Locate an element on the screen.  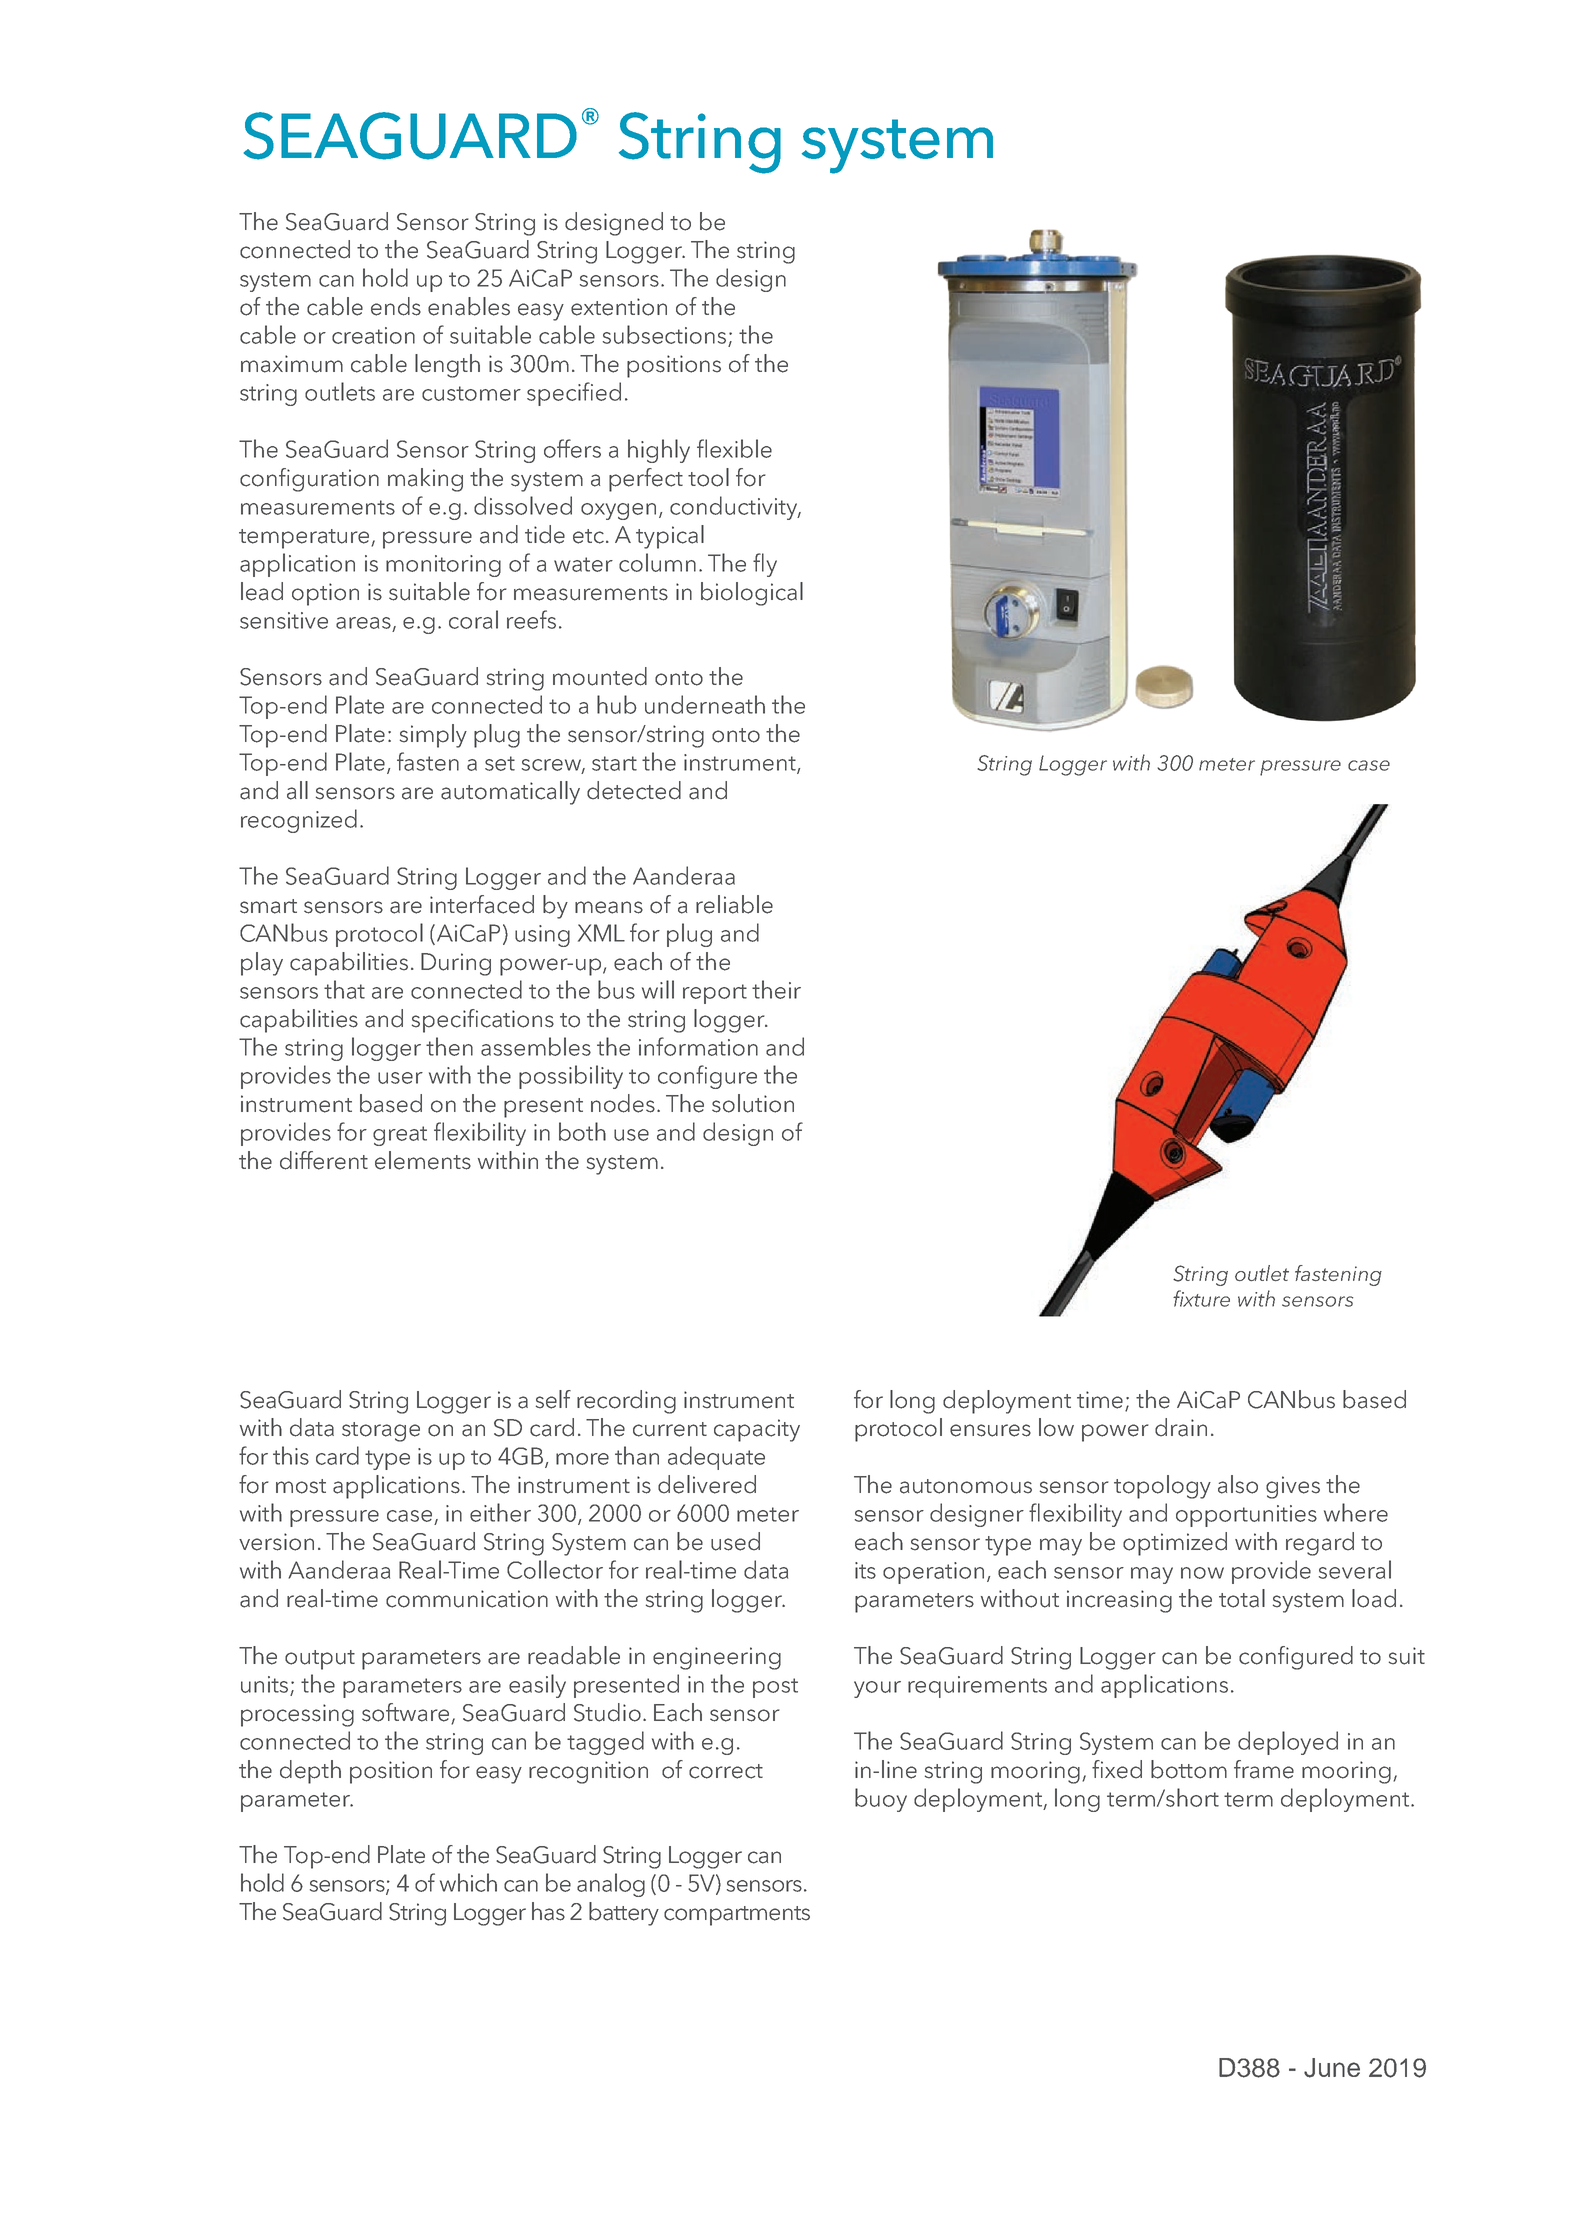
then is located at coordinates (449, 1046).
